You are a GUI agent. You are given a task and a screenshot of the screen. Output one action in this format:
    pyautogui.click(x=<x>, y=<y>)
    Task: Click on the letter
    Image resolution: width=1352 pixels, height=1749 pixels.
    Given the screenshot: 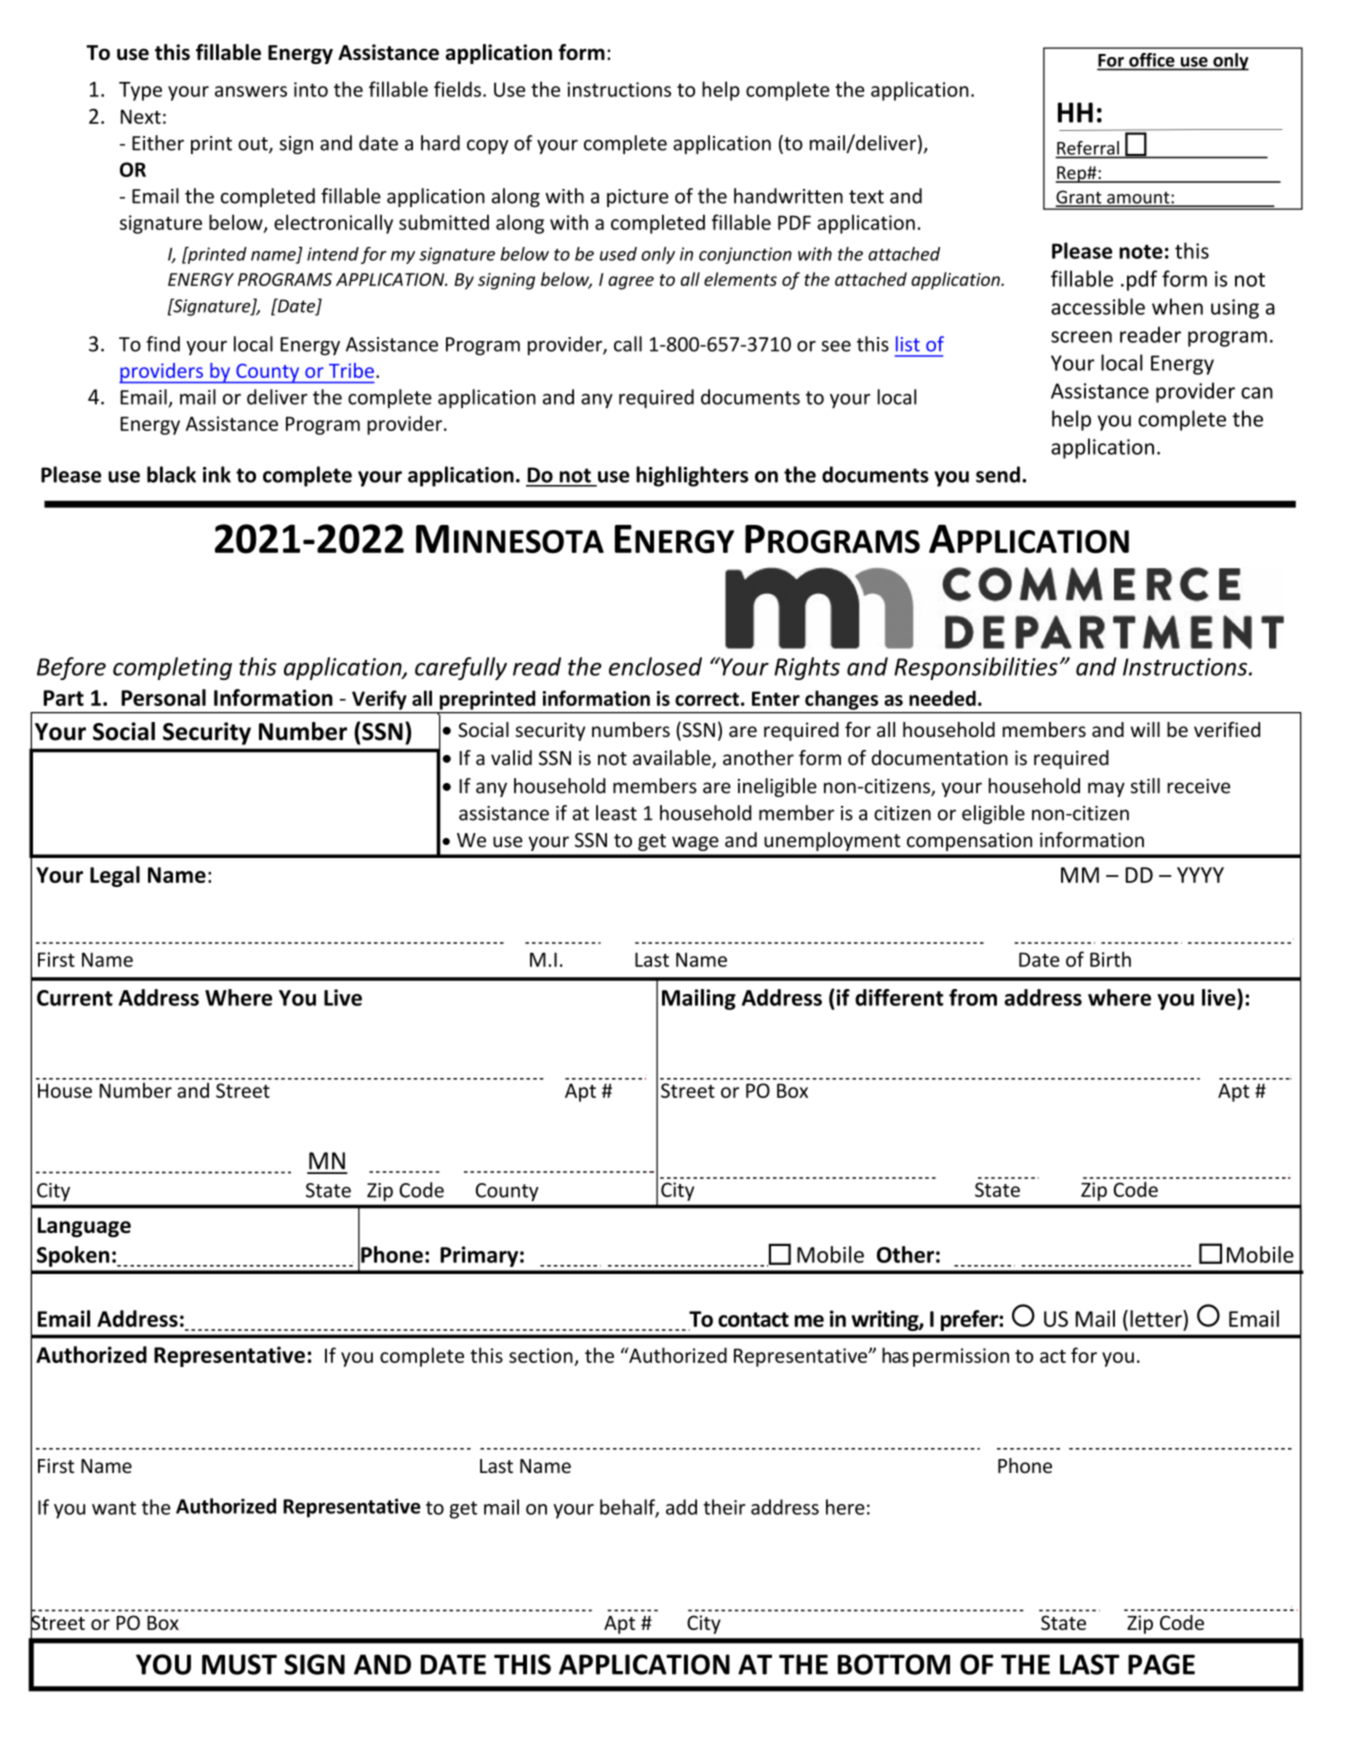 What is the action you would take?
    pyautogui.click(x=1157, y=1318)
